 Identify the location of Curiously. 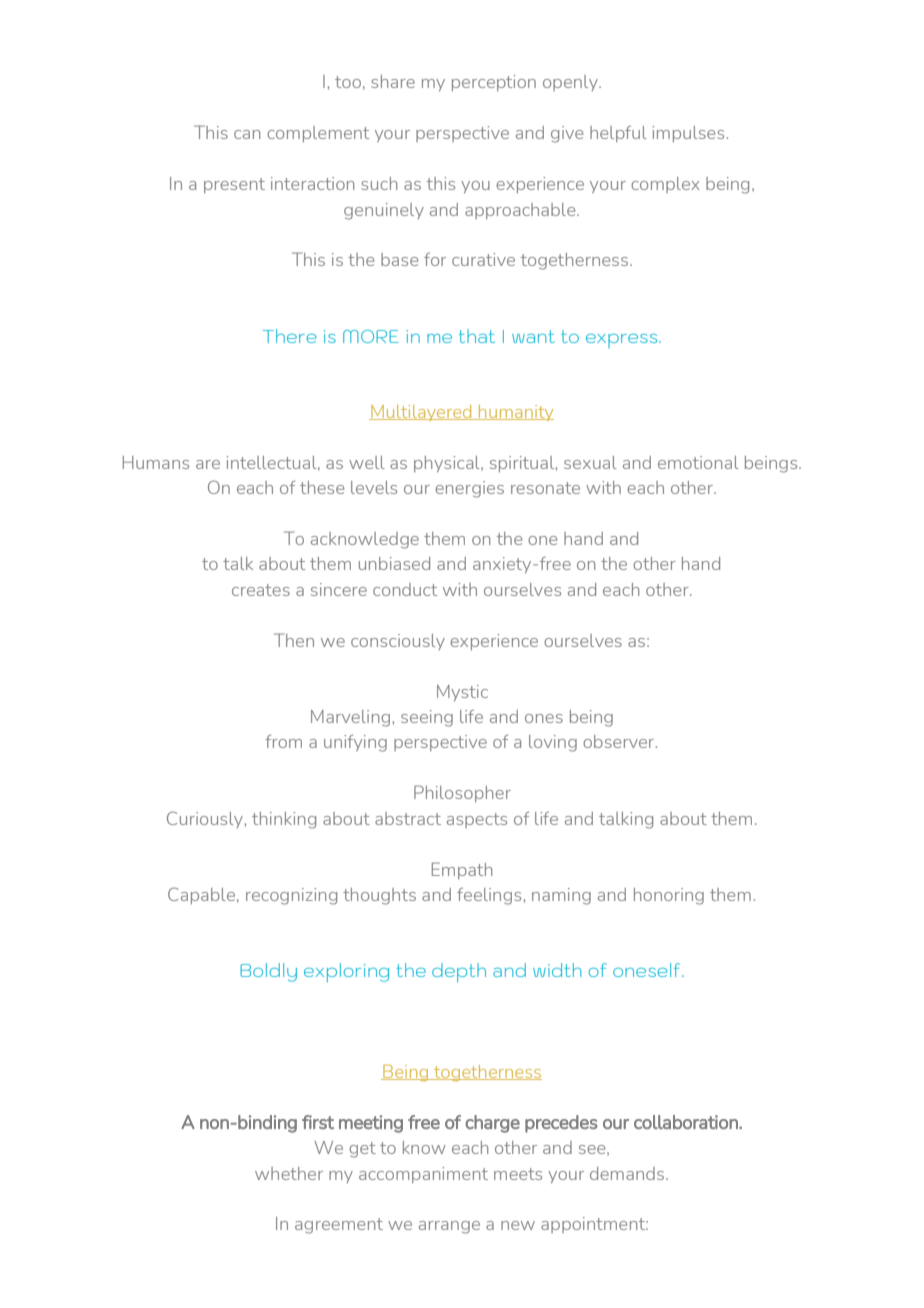
(206, 819).
